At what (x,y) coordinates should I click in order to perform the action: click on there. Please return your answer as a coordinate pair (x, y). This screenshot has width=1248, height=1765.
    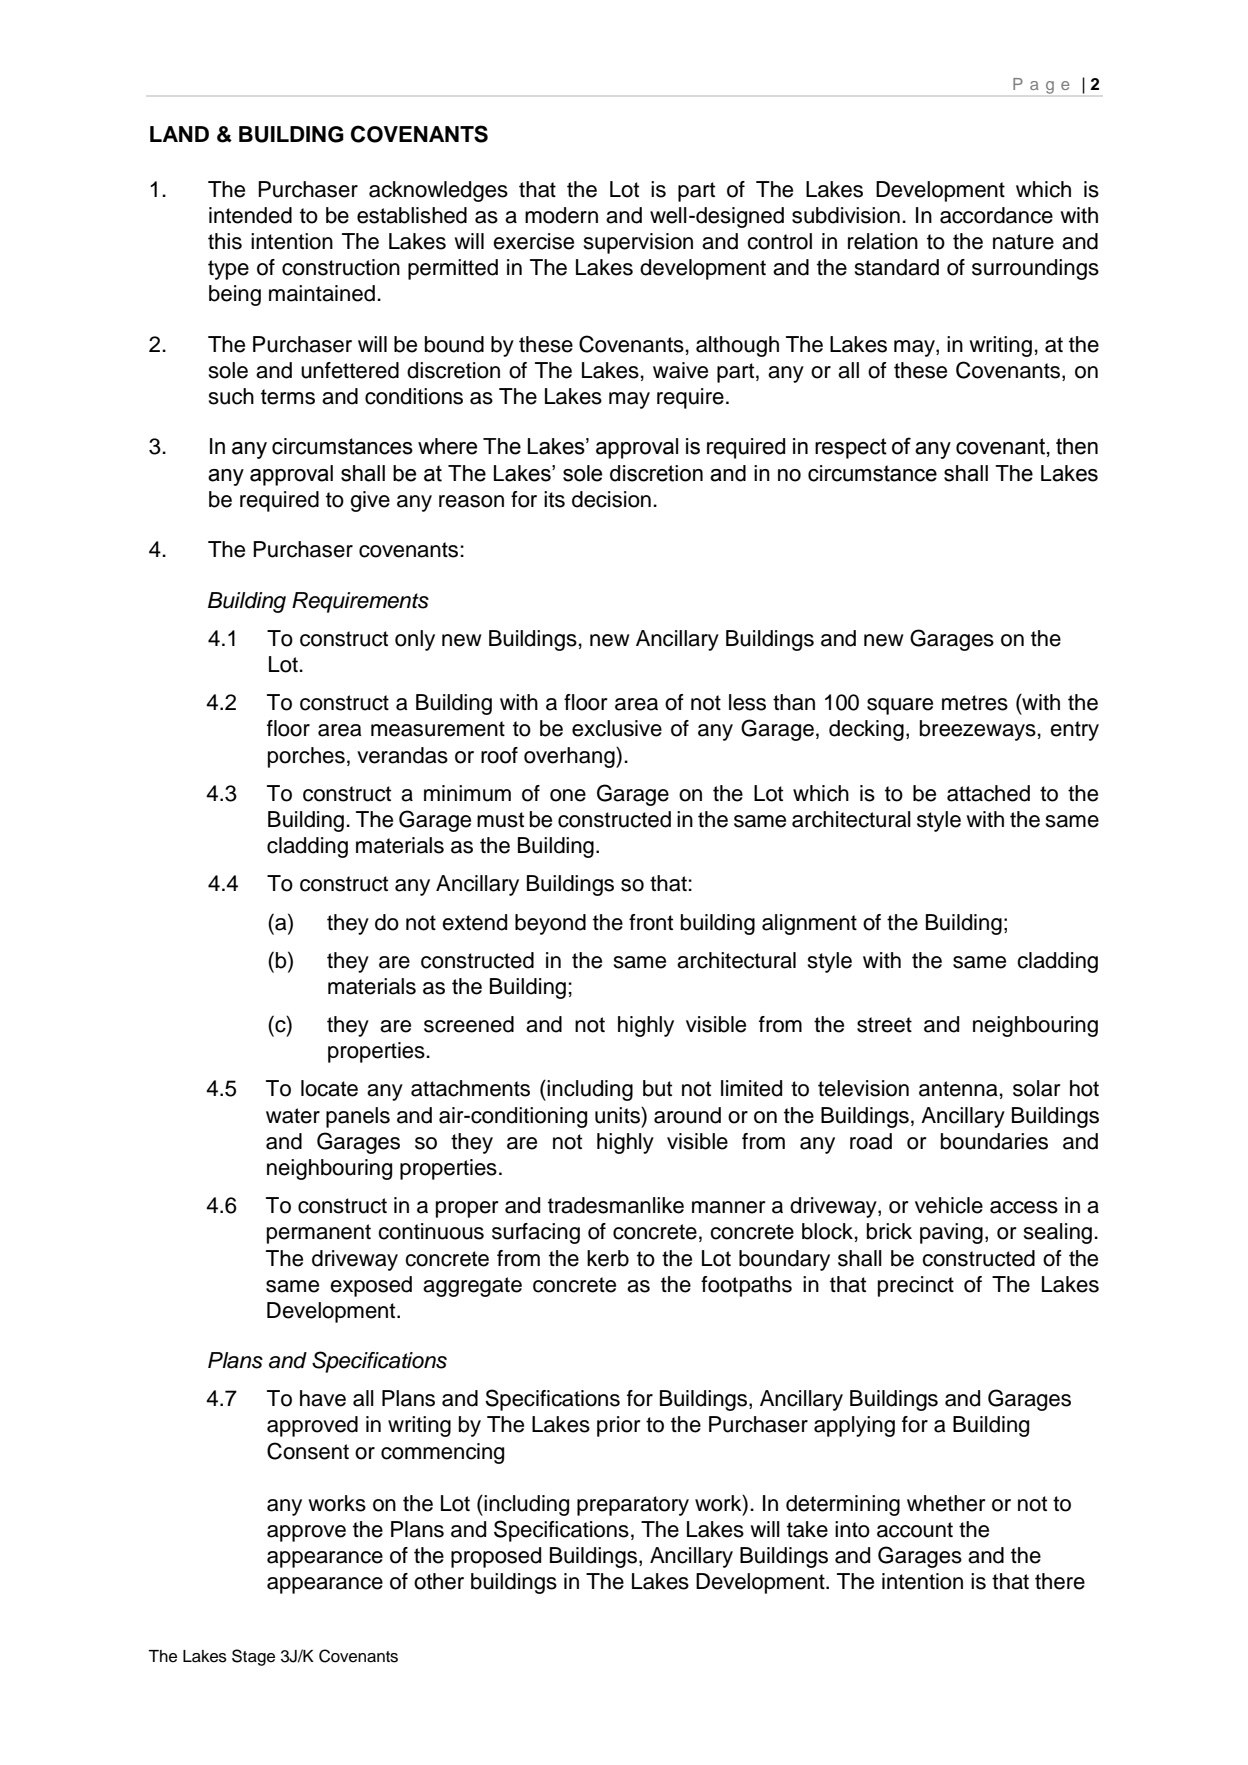
    Looking at the image, I should click on (1060, 1581).
